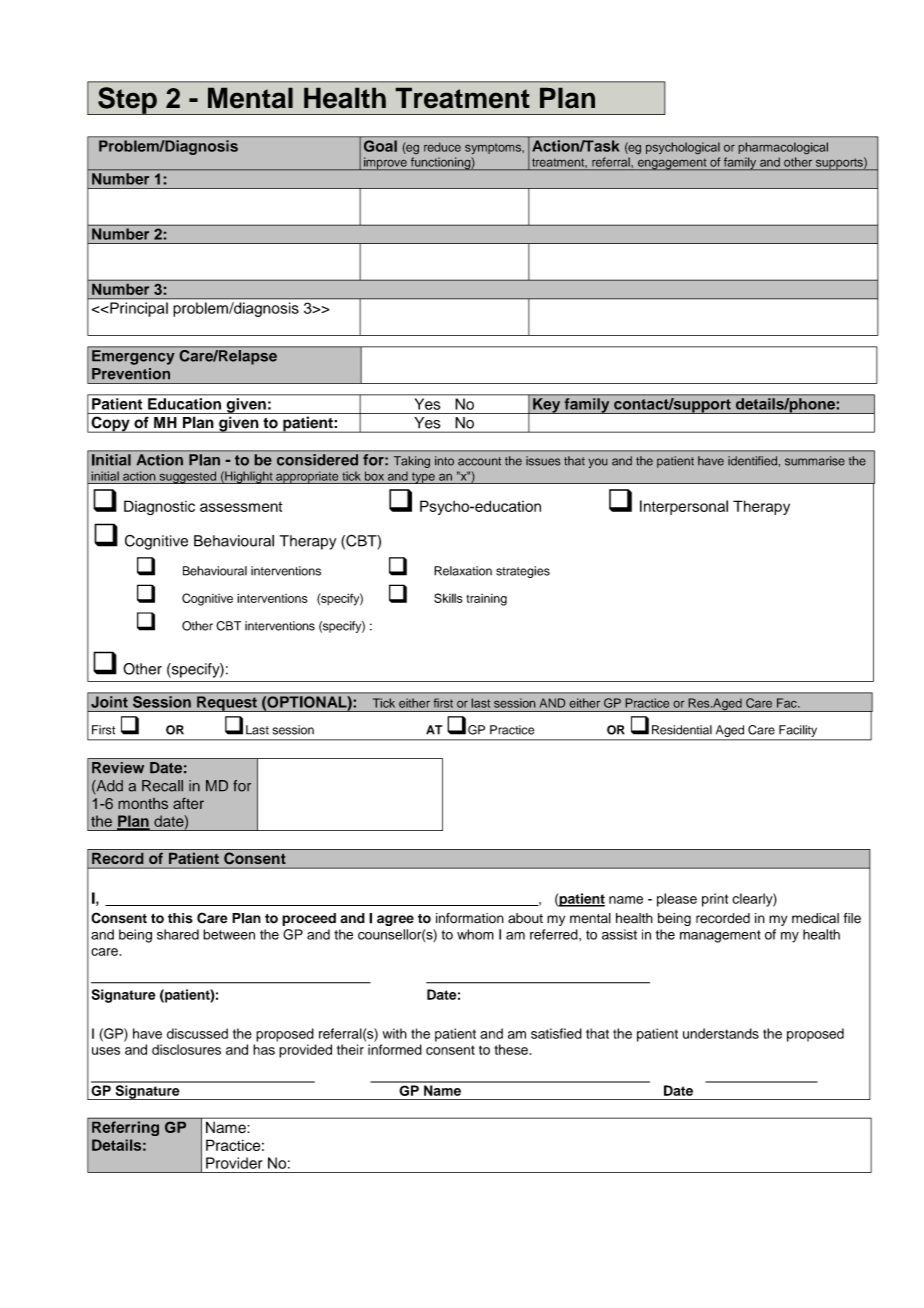 The width and height of the screenshot is (924, 1308). Describe the element at coordinates (127, 101) in the screenshot. I see `Step` at that location.
